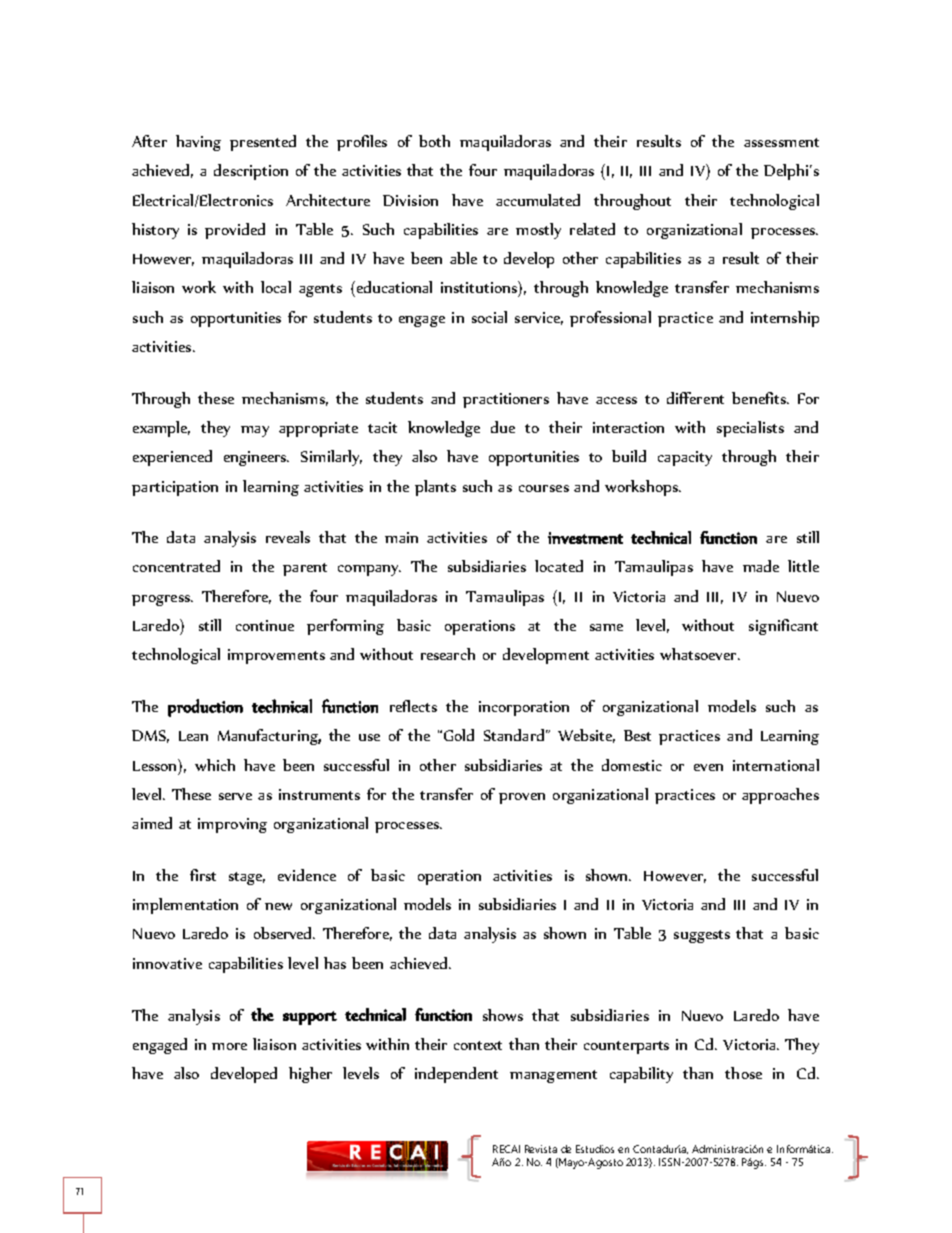 This page has width=952, height=1233. Describe the element at coordinates (448, 654) in the page. I see `research` at that location.
